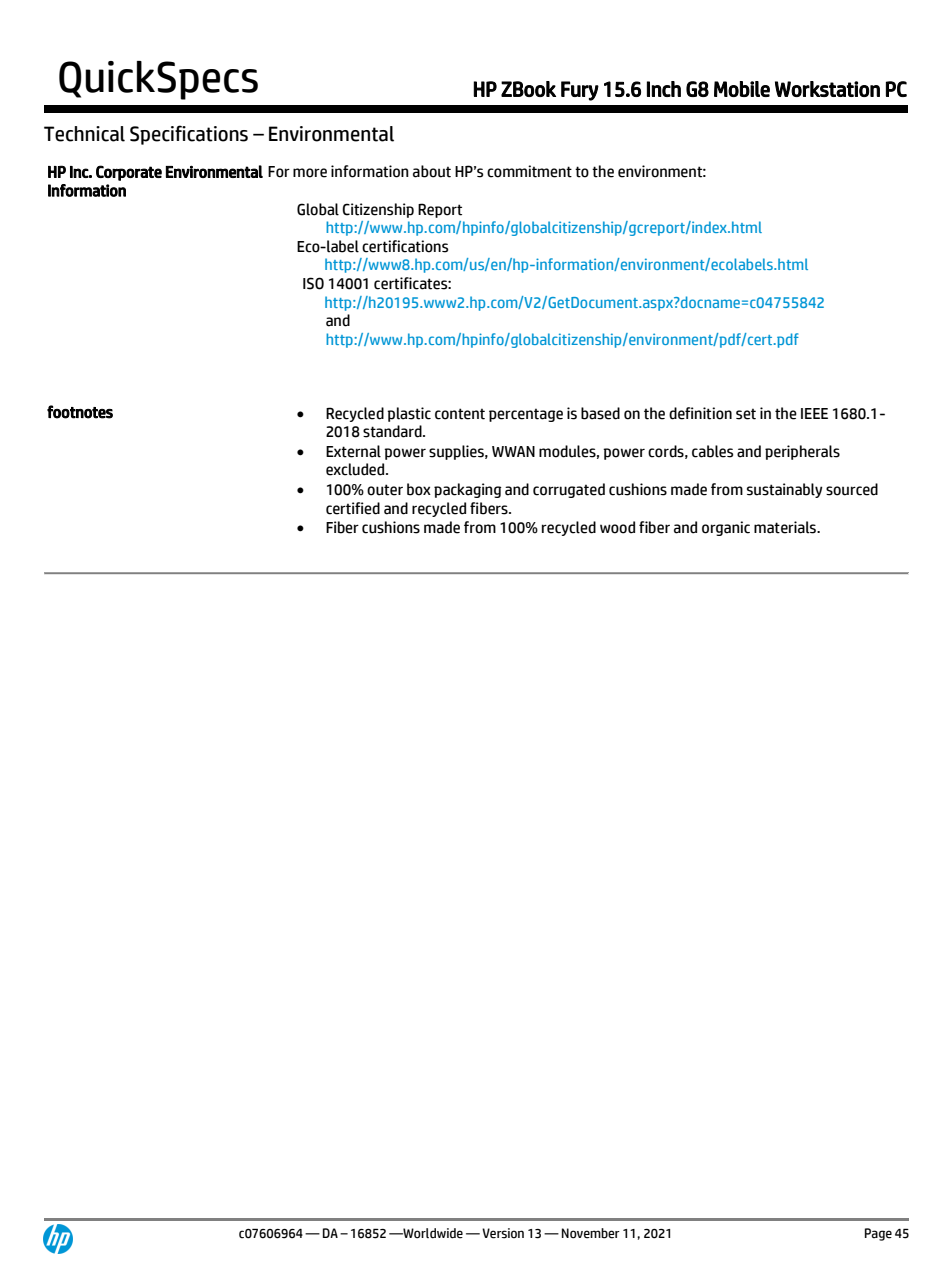 This image has width=952, height=1270. Describe the element at coordinates (432, 1233) in the image. I see `Worldwide` at that location.
